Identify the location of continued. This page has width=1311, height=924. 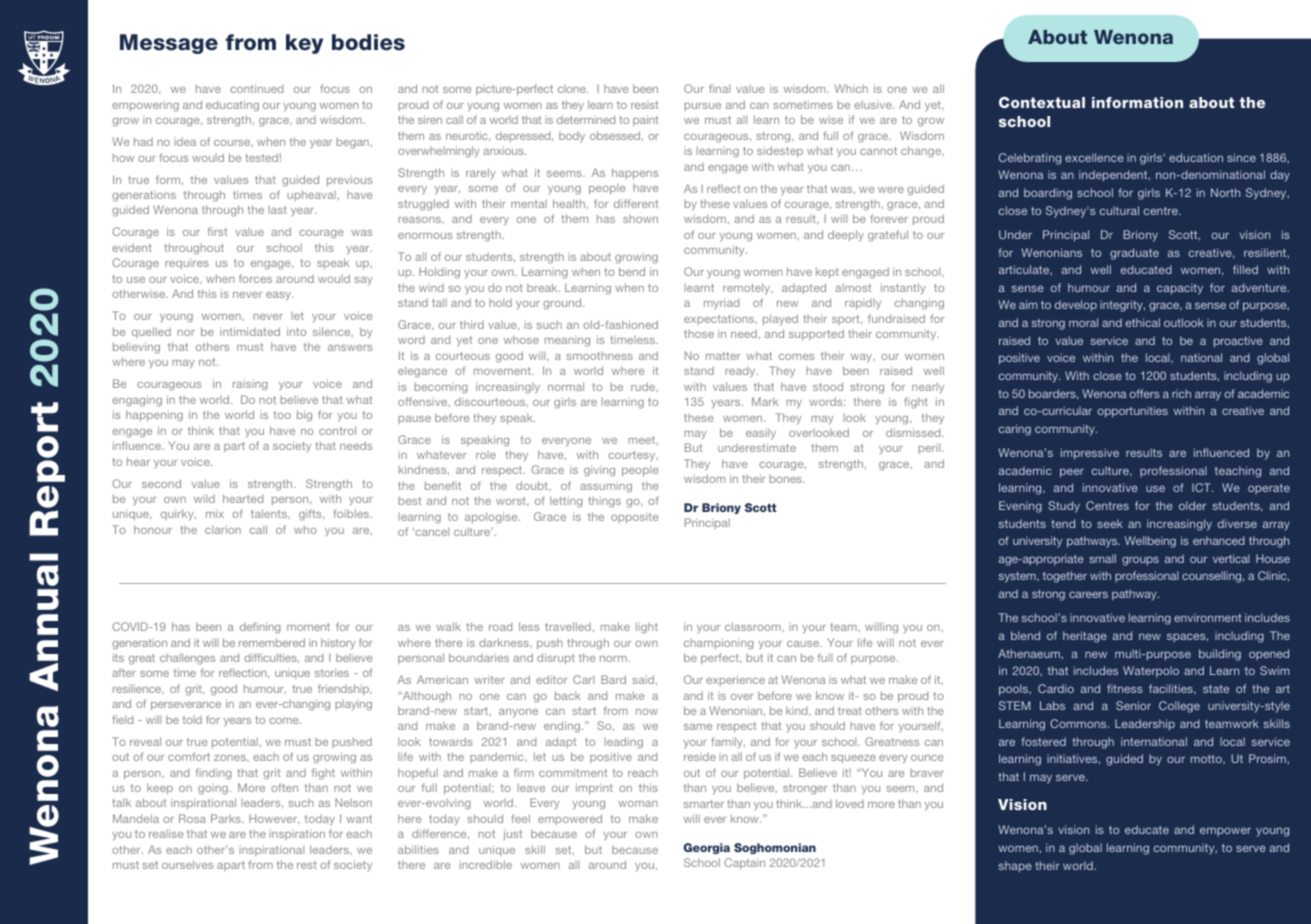
(256, 88).
